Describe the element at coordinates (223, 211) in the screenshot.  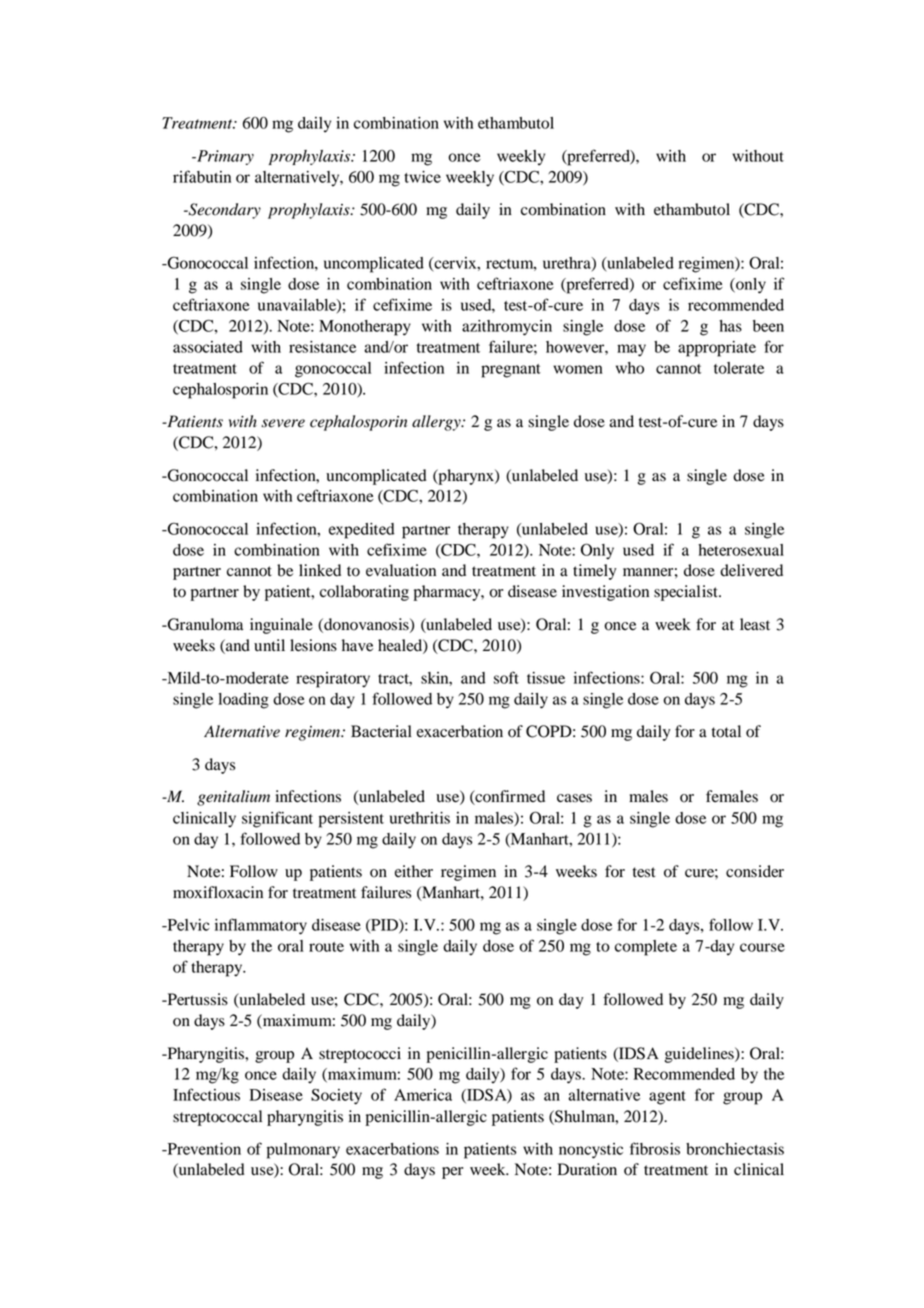
I see `Secondary` at that location.
